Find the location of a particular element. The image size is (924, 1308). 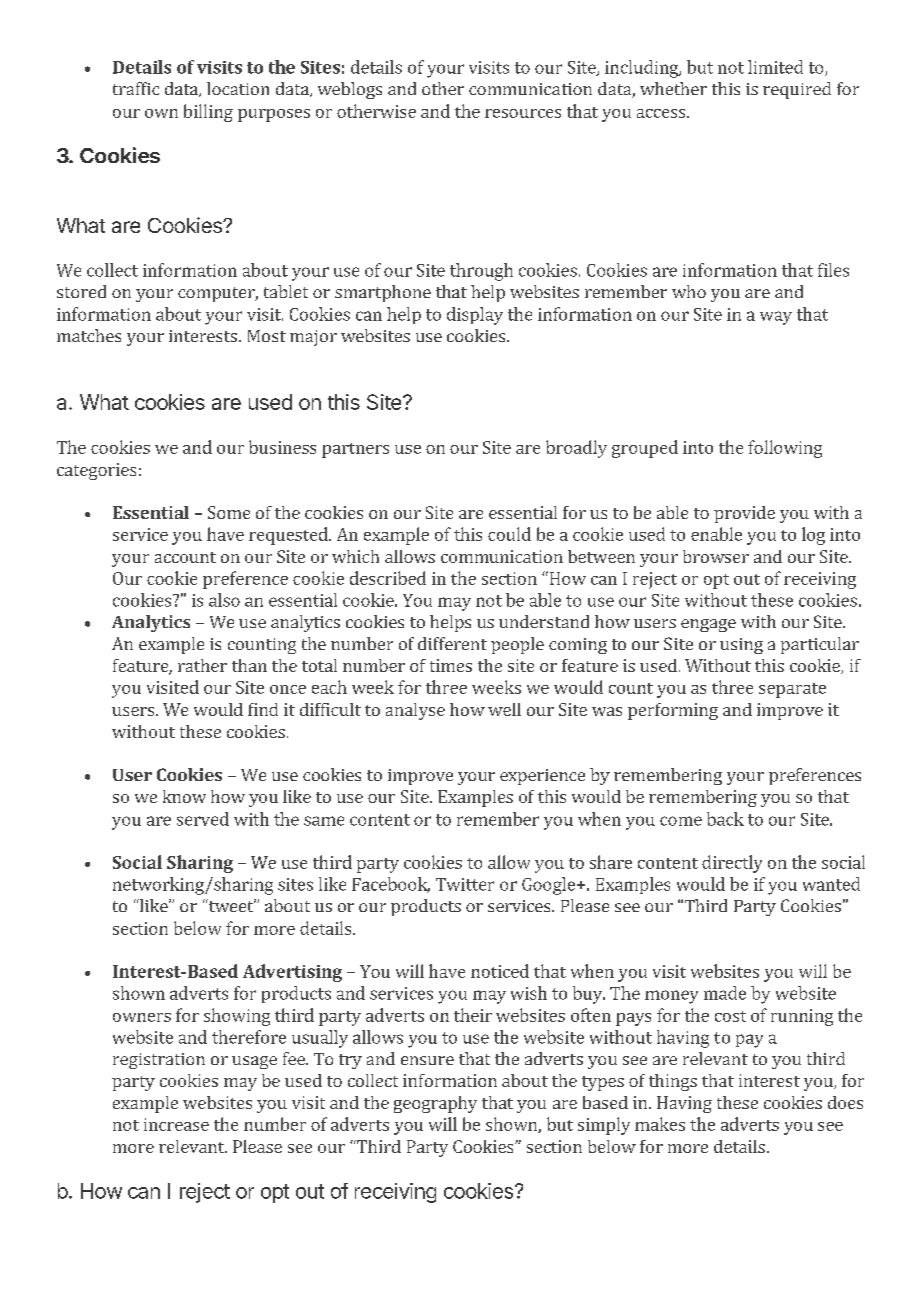

back is located at coordinates (725, 819).
